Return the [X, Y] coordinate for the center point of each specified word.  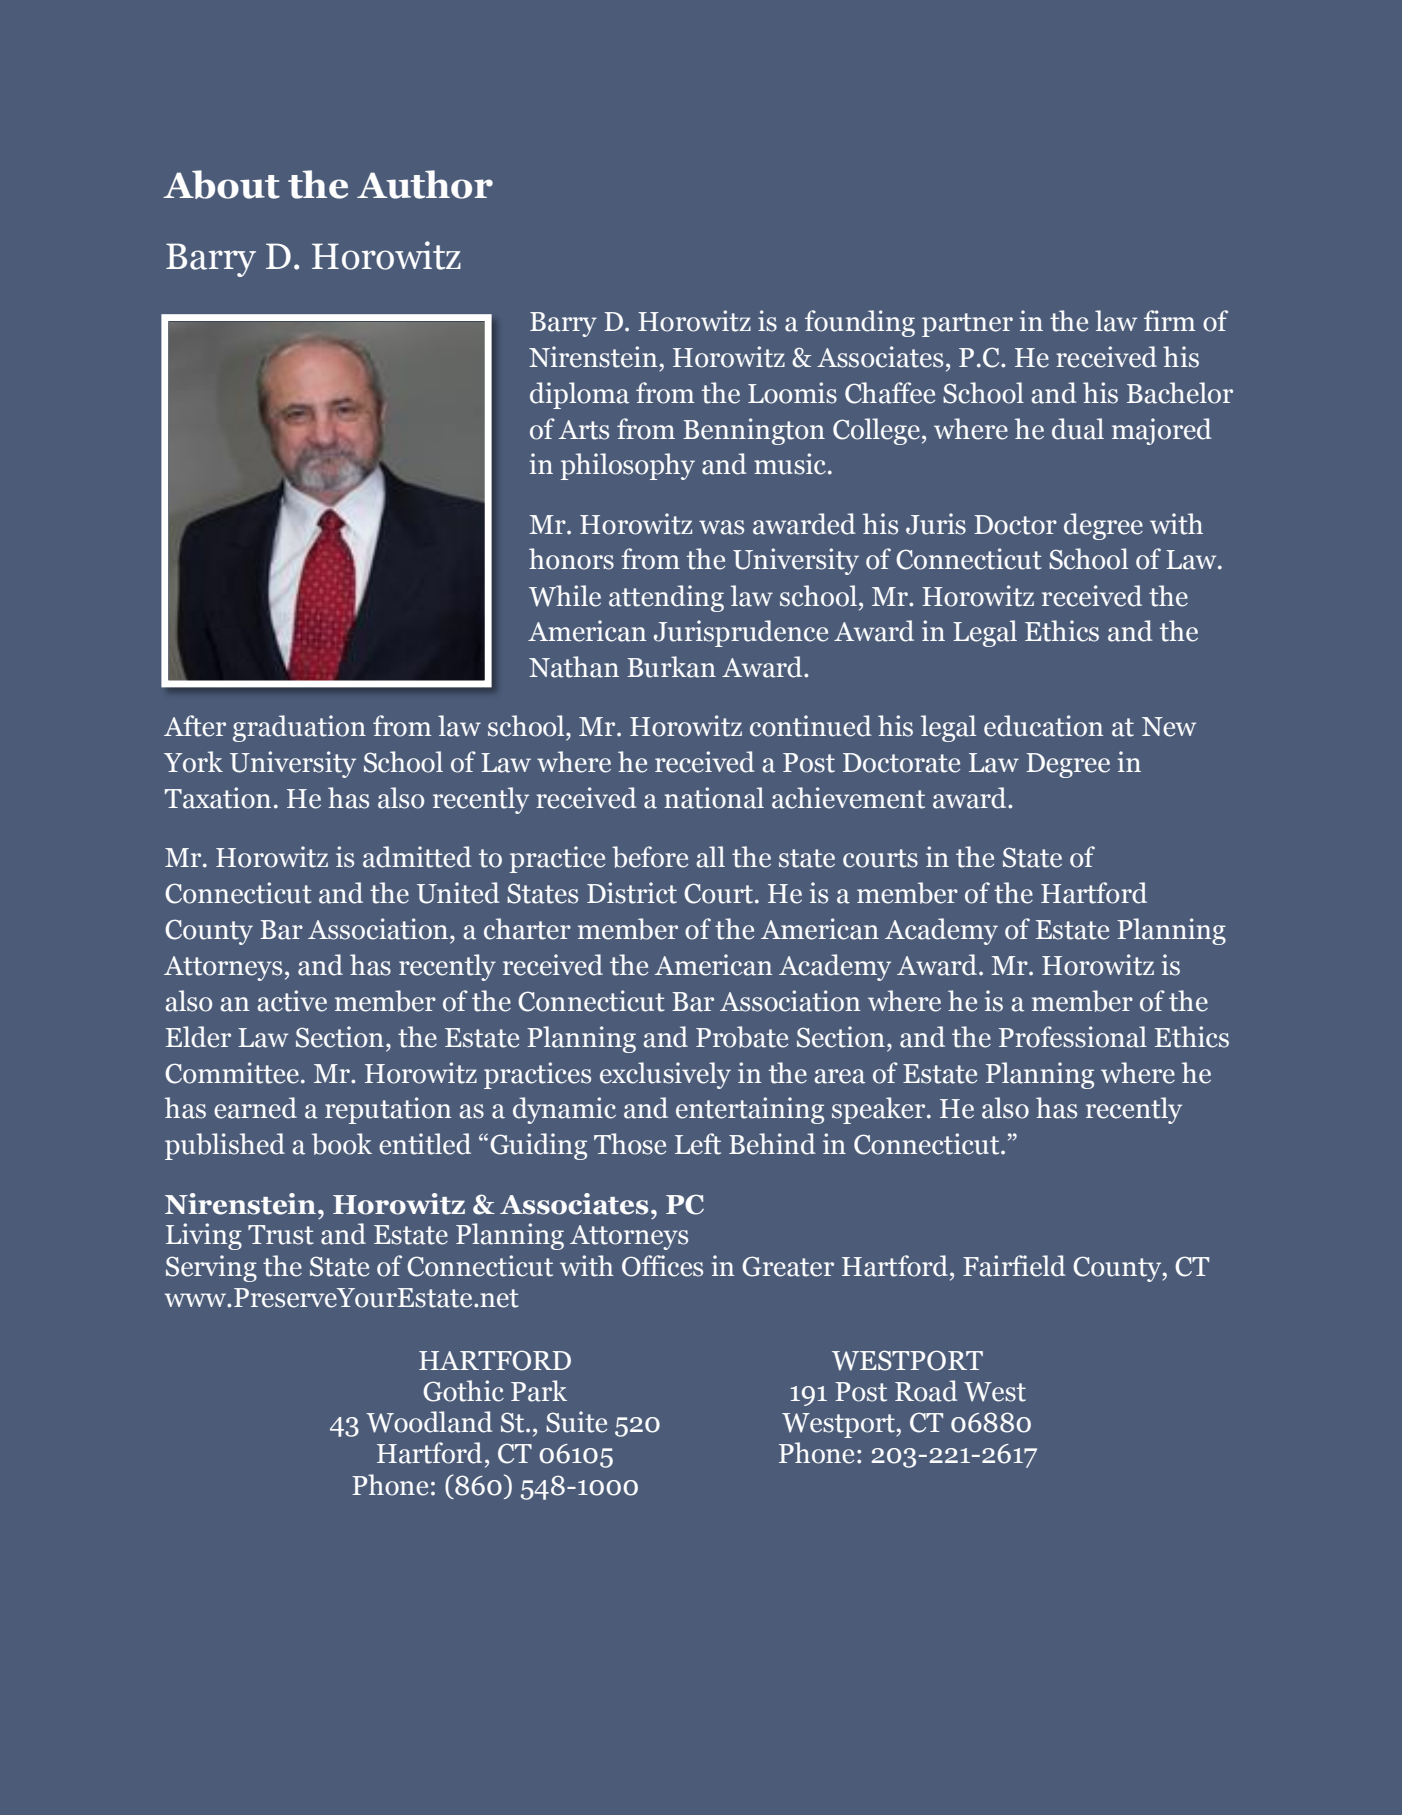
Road [926, 1391]
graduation [299, 728]
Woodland [429, 1422]
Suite [576, 1422]
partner [967, 325]
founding [860, 323]
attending [666, 598]
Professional [1073, 1037]
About [221, 184]
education [1043, 726]
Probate [742, 1037]
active [292, 1001]
